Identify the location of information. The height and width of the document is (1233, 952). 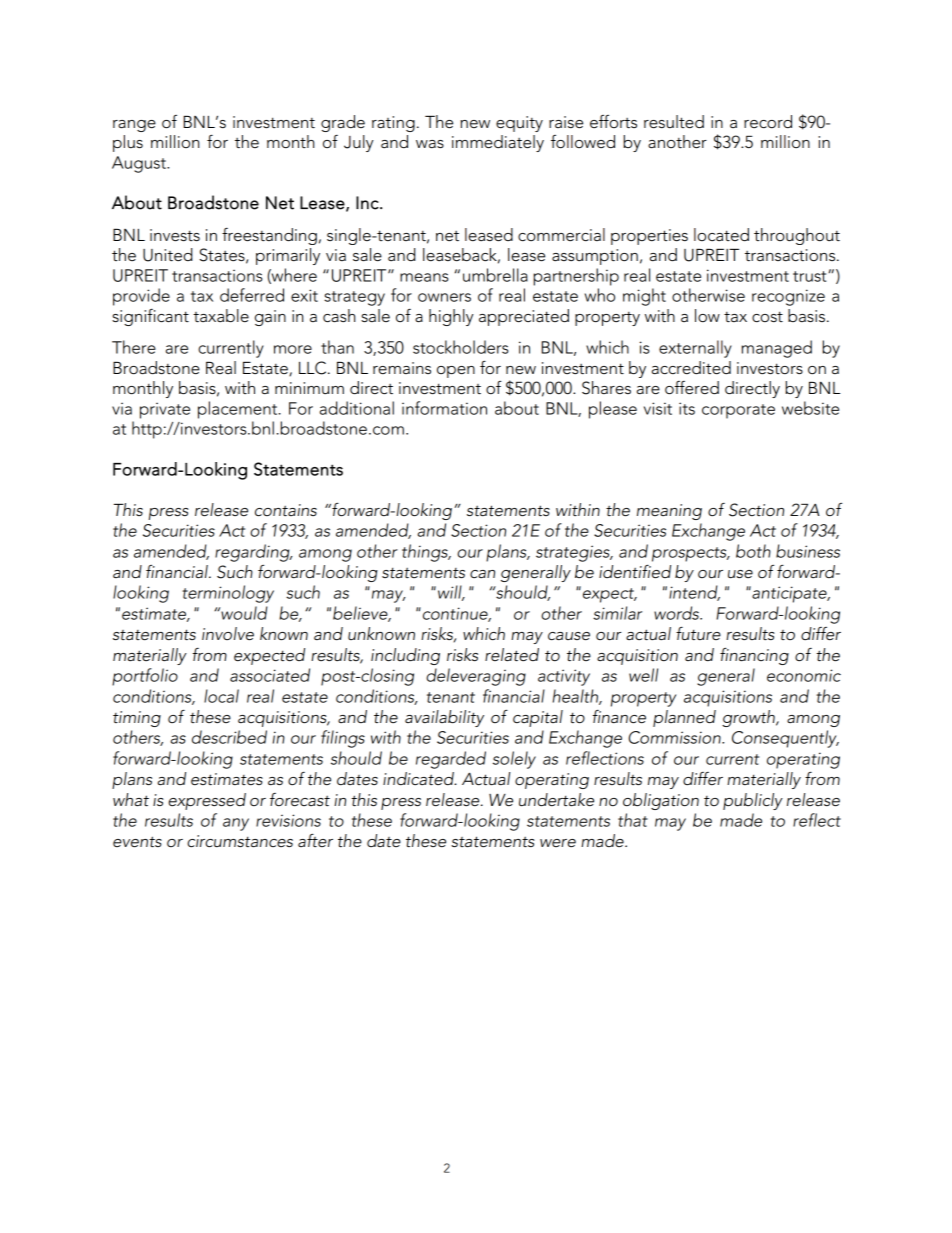
(444, 408).
